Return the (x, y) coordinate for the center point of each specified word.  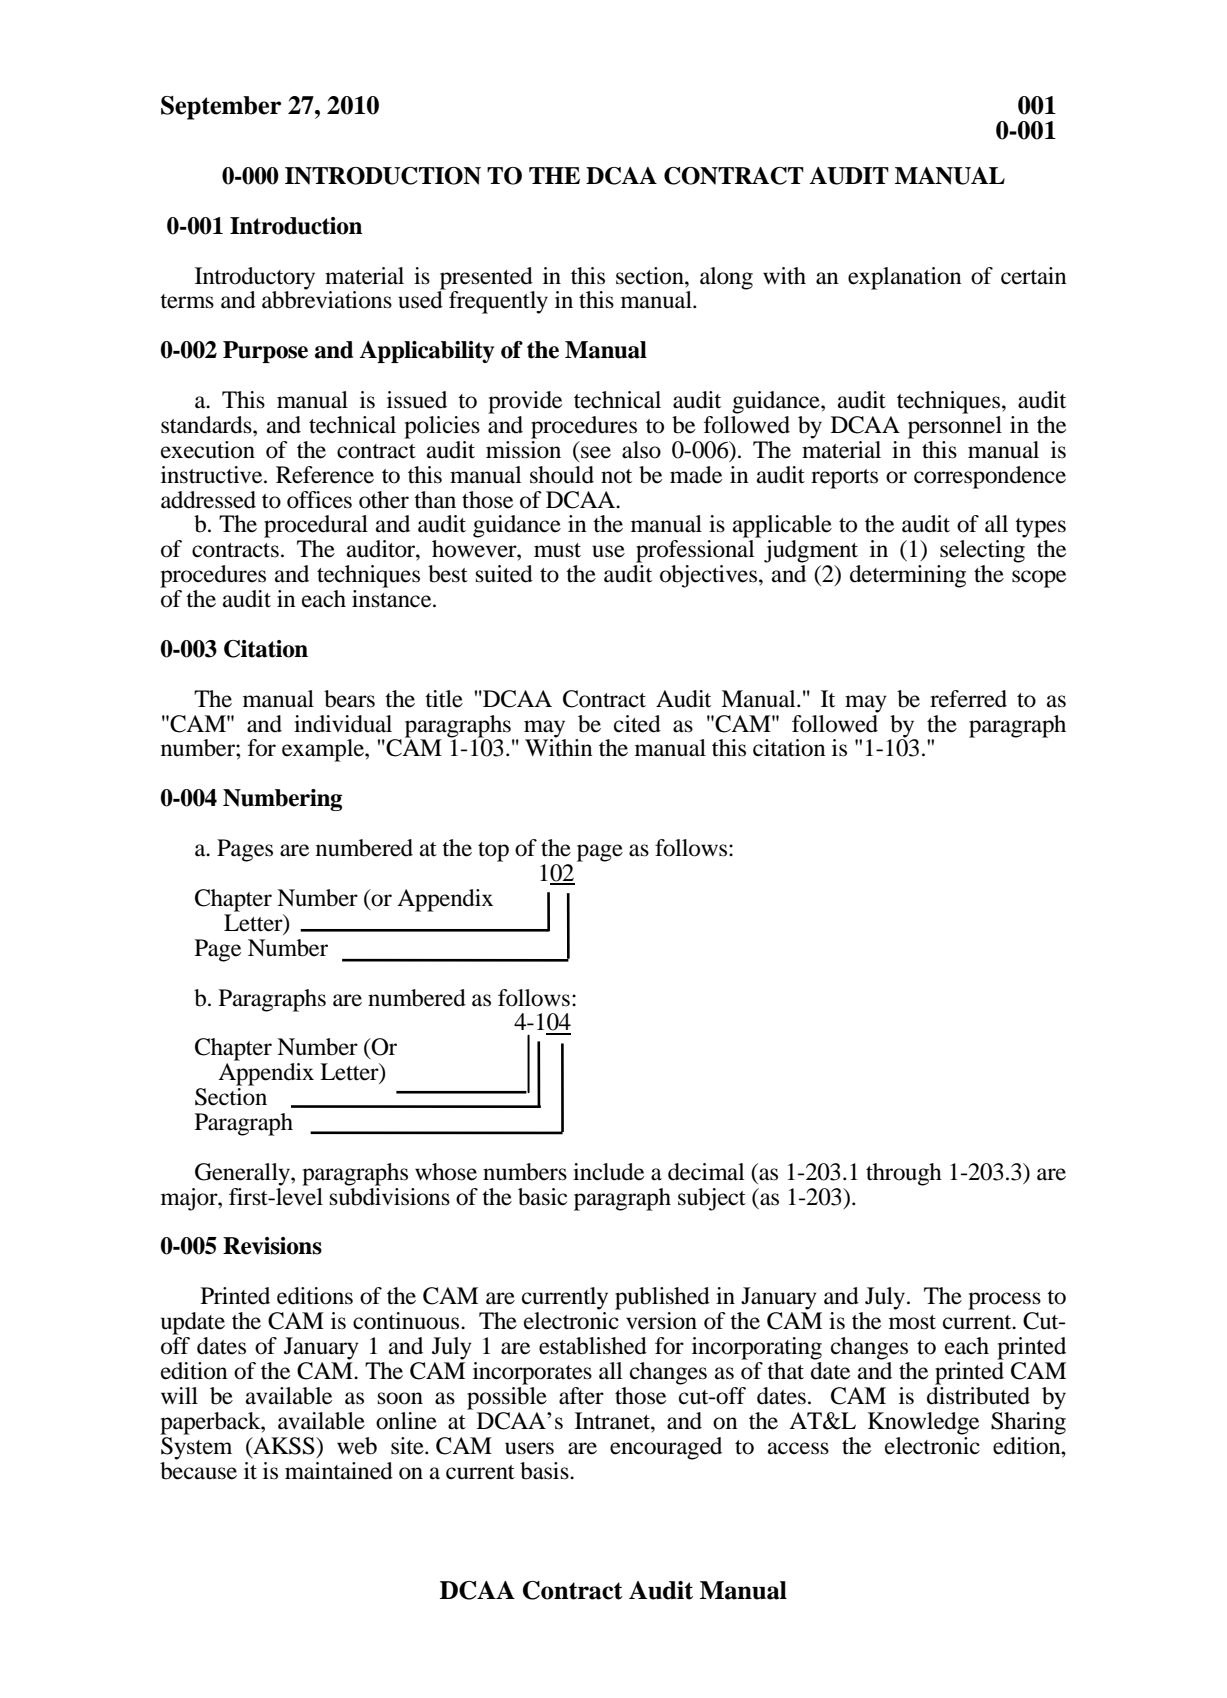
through (904, 1174)
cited (637, 724)
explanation (905, 278)
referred (968, 699)
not (616, 476)
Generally (243, 1174)
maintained (339, 1471)
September (221, 108)
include (608, 1172)
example (324, 750)
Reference (325, 475)
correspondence (990, 477)
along (726, 278)
